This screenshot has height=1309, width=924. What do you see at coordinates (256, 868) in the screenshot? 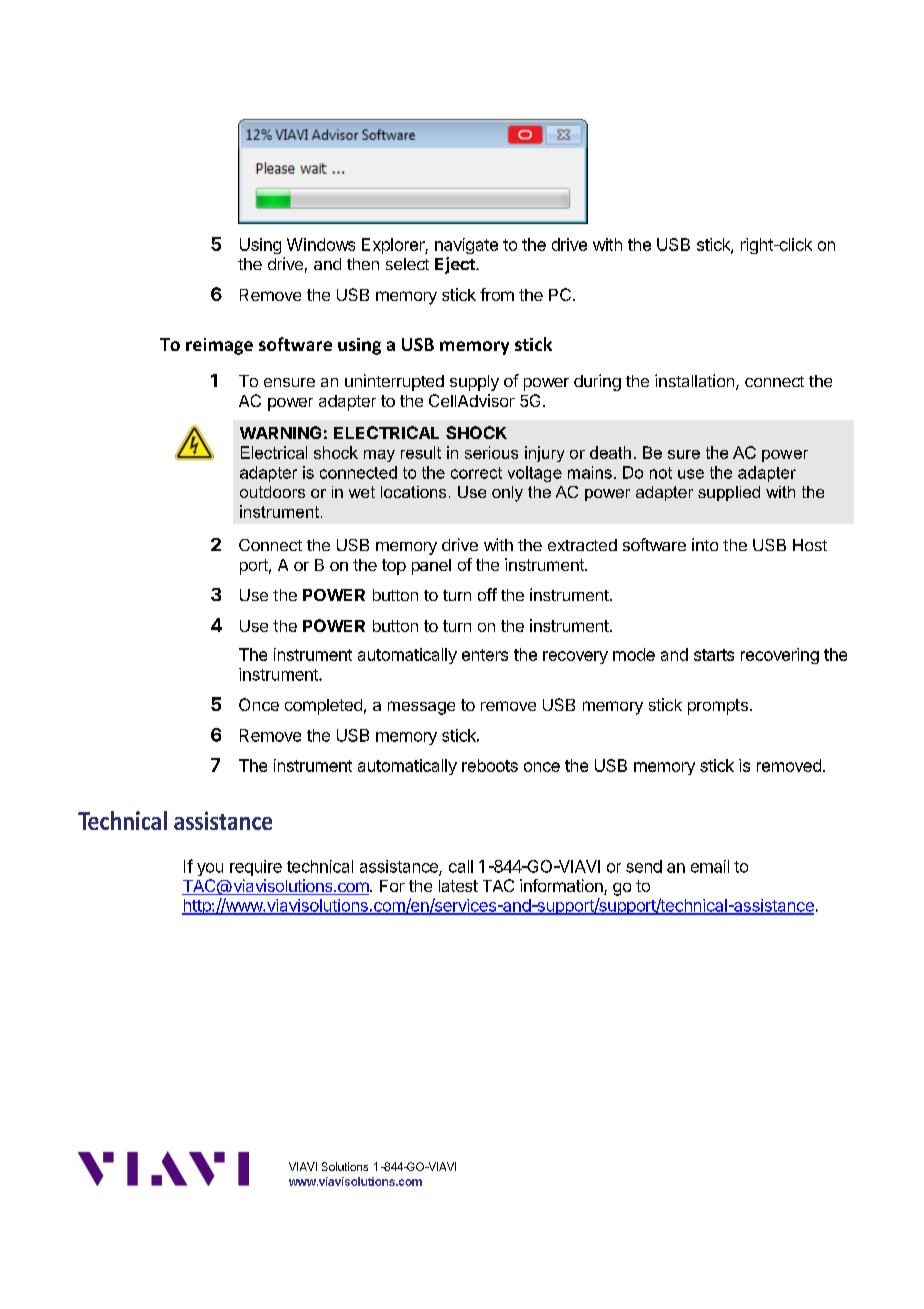
I see `require` at bounding box center [256, 868].
